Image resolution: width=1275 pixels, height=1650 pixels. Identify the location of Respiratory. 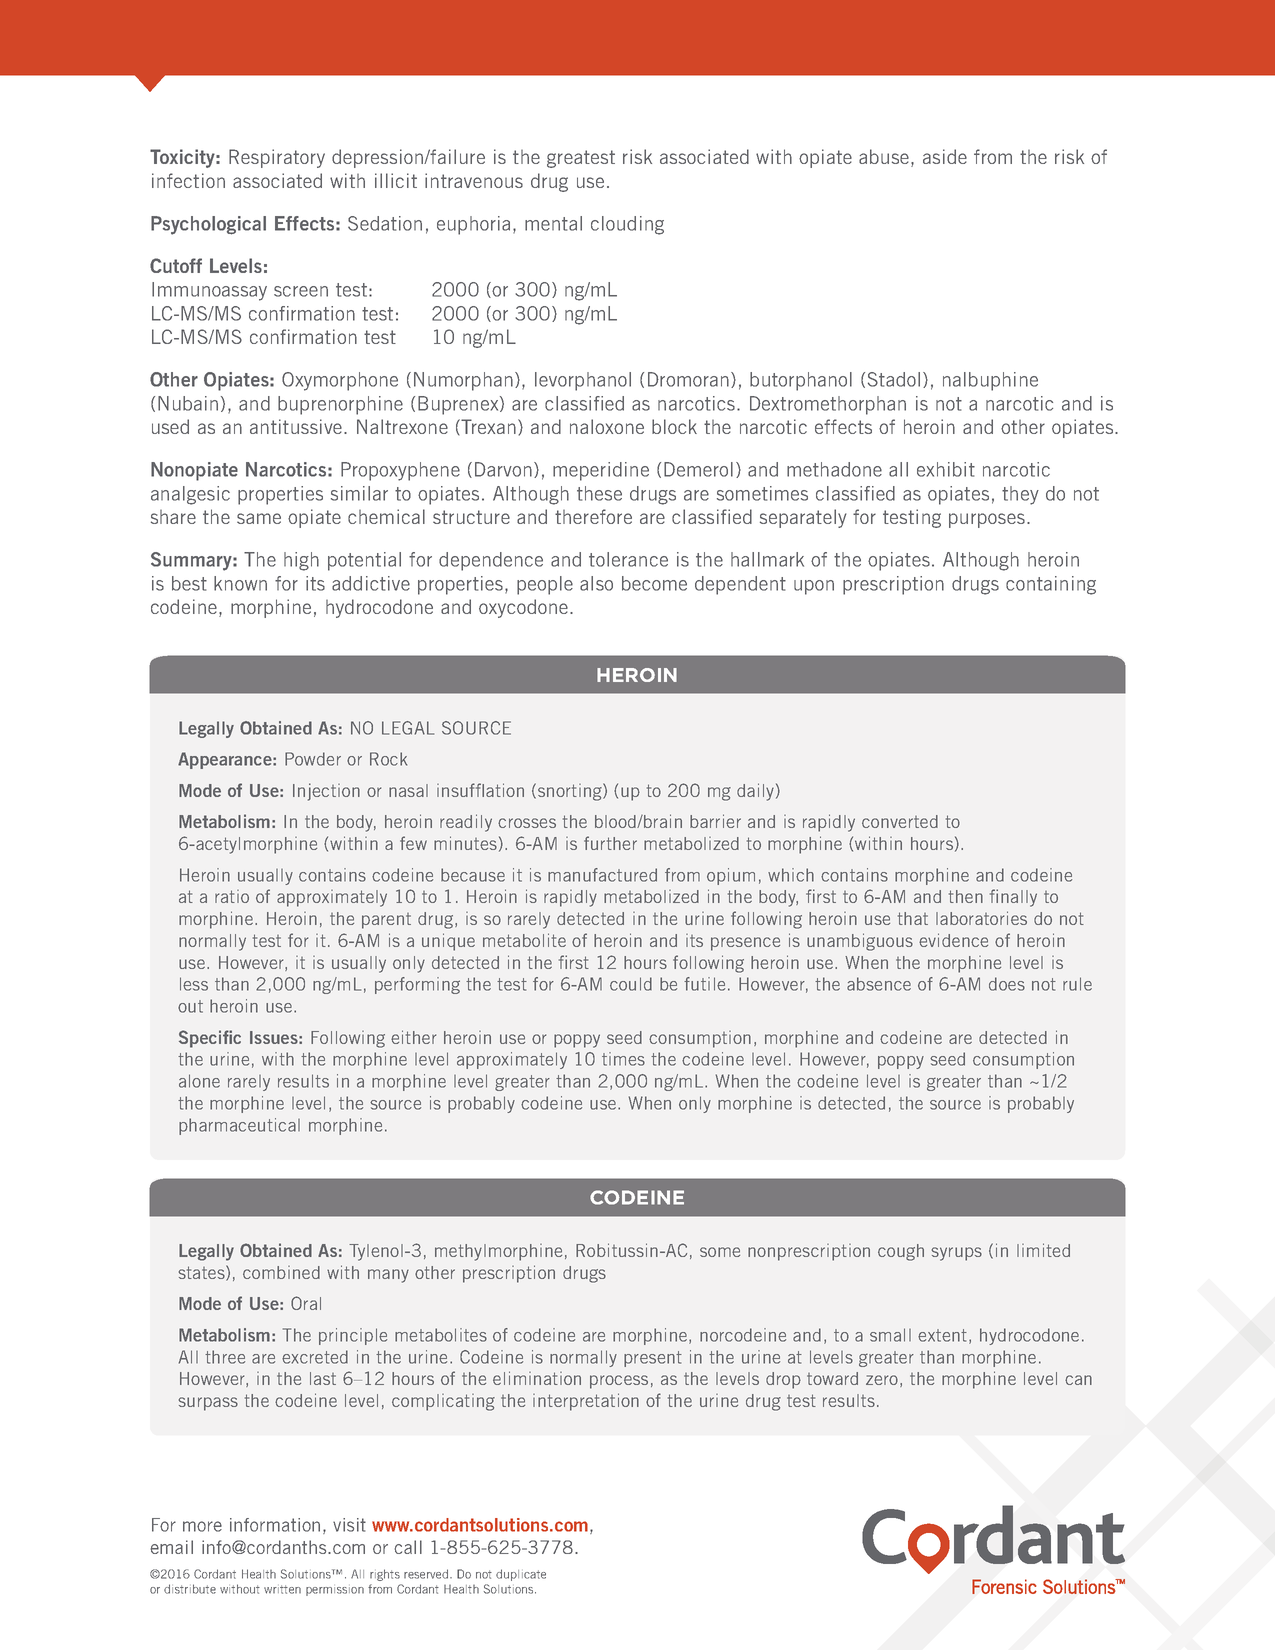
(277, 158).
